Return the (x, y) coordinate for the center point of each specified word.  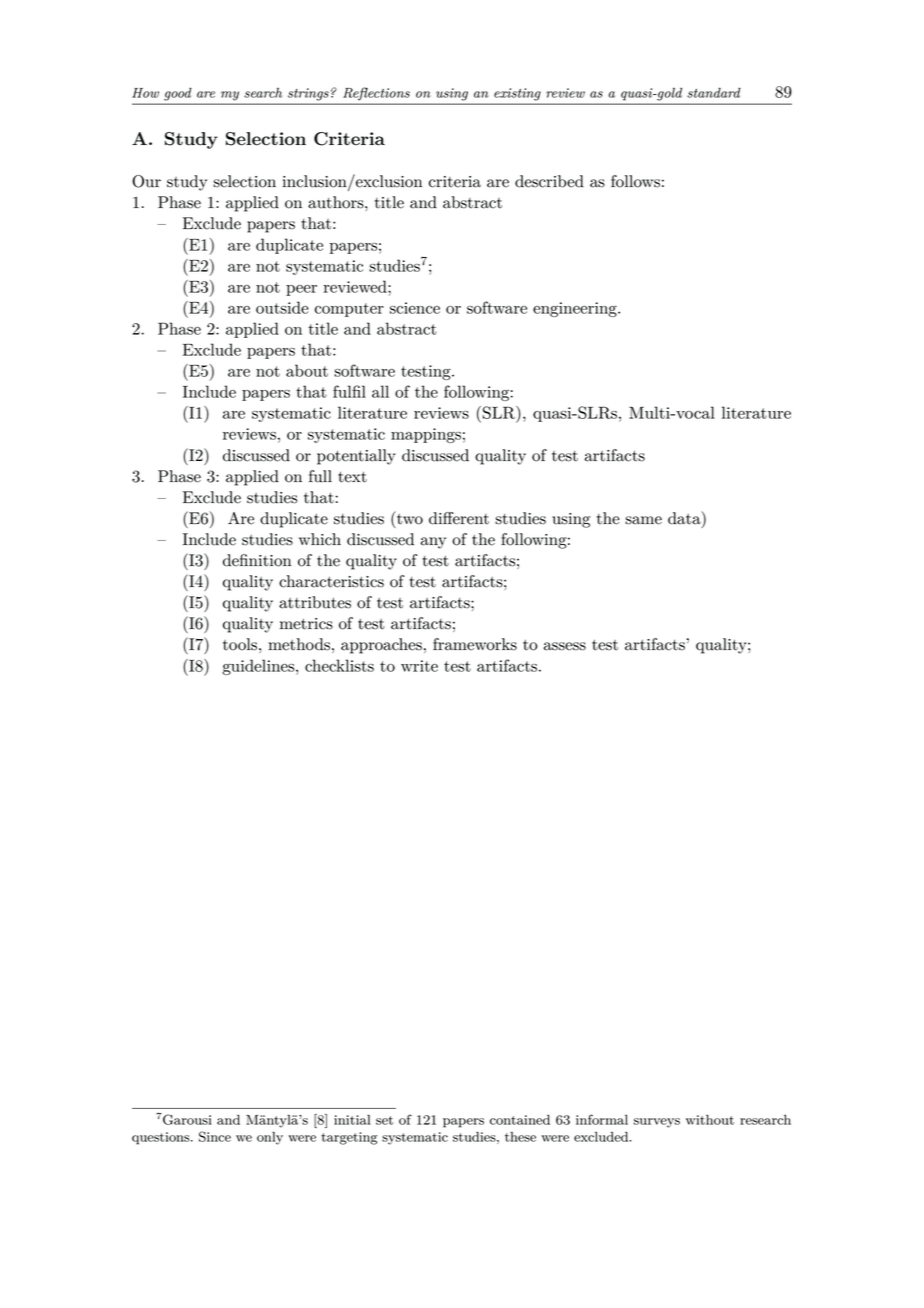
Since (215, 1136)
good (177, 94)
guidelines (259, 667)
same (643, 520)
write (419, 666)
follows (635, 181)
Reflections (377, 94)
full (320, 476)
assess (565, 646)
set (384, 1120)
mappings (426, 435)
